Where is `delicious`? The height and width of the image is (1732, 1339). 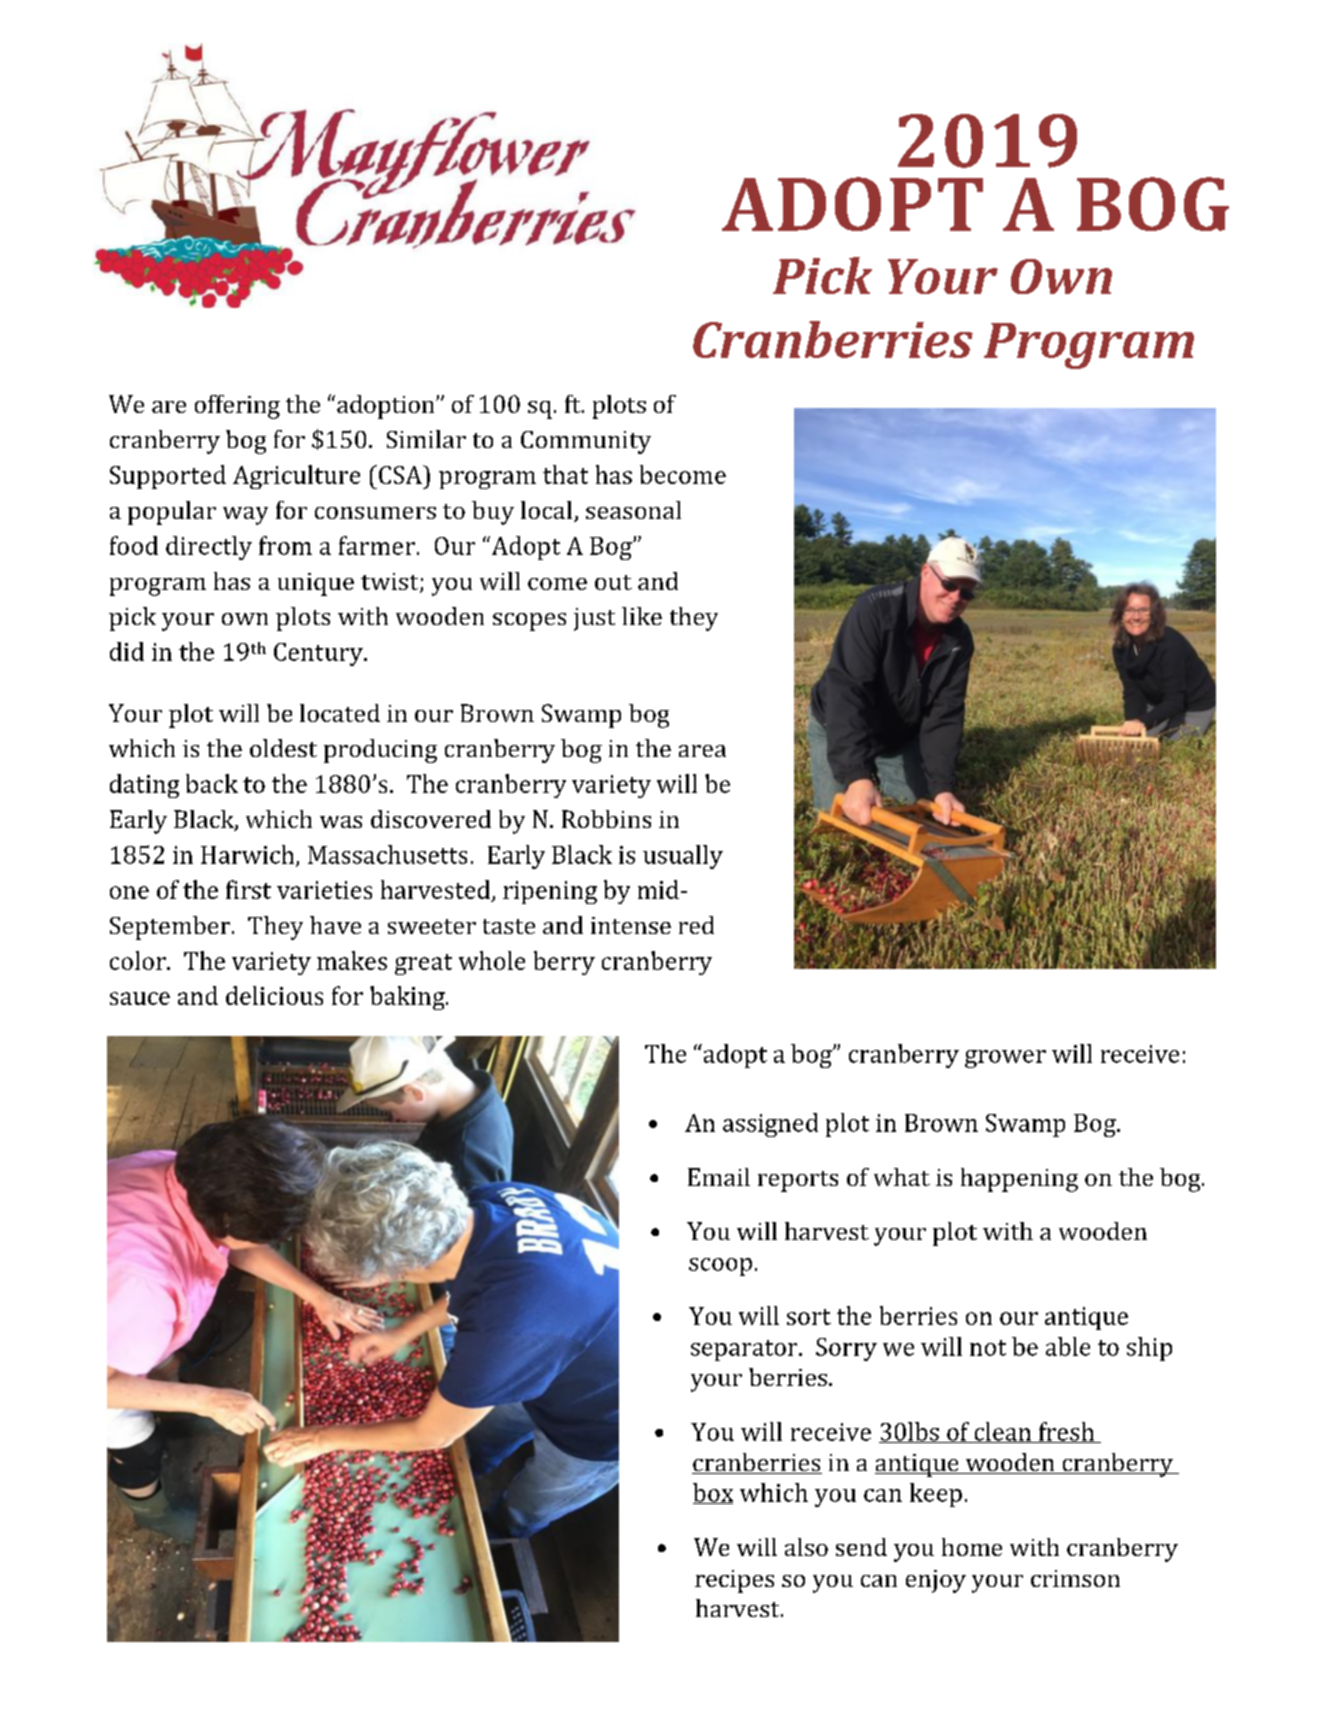 delicious is located at coordinates (274, 995).
